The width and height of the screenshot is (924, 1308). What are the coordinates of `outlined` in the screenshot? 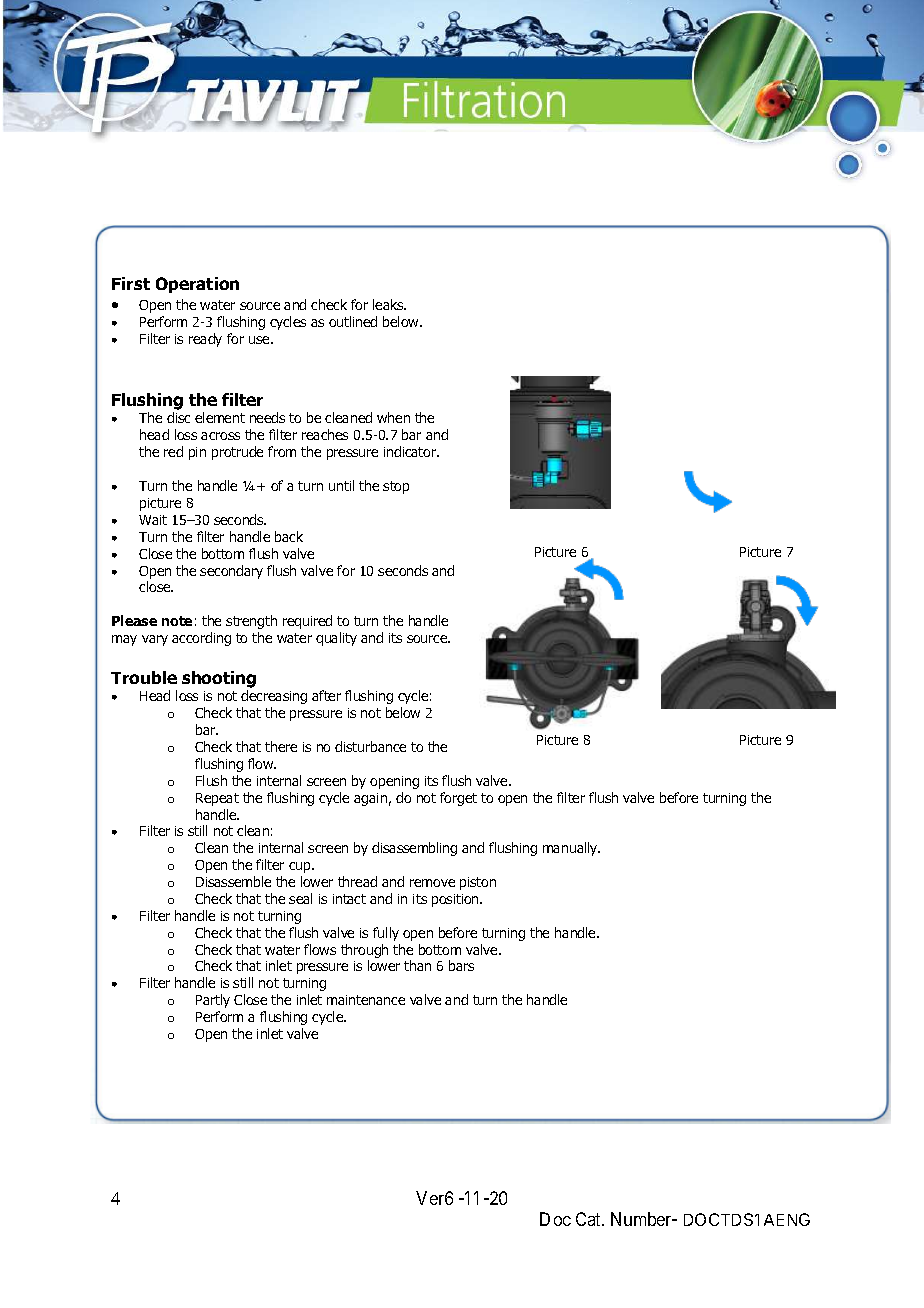 It's located at (353, 321).
